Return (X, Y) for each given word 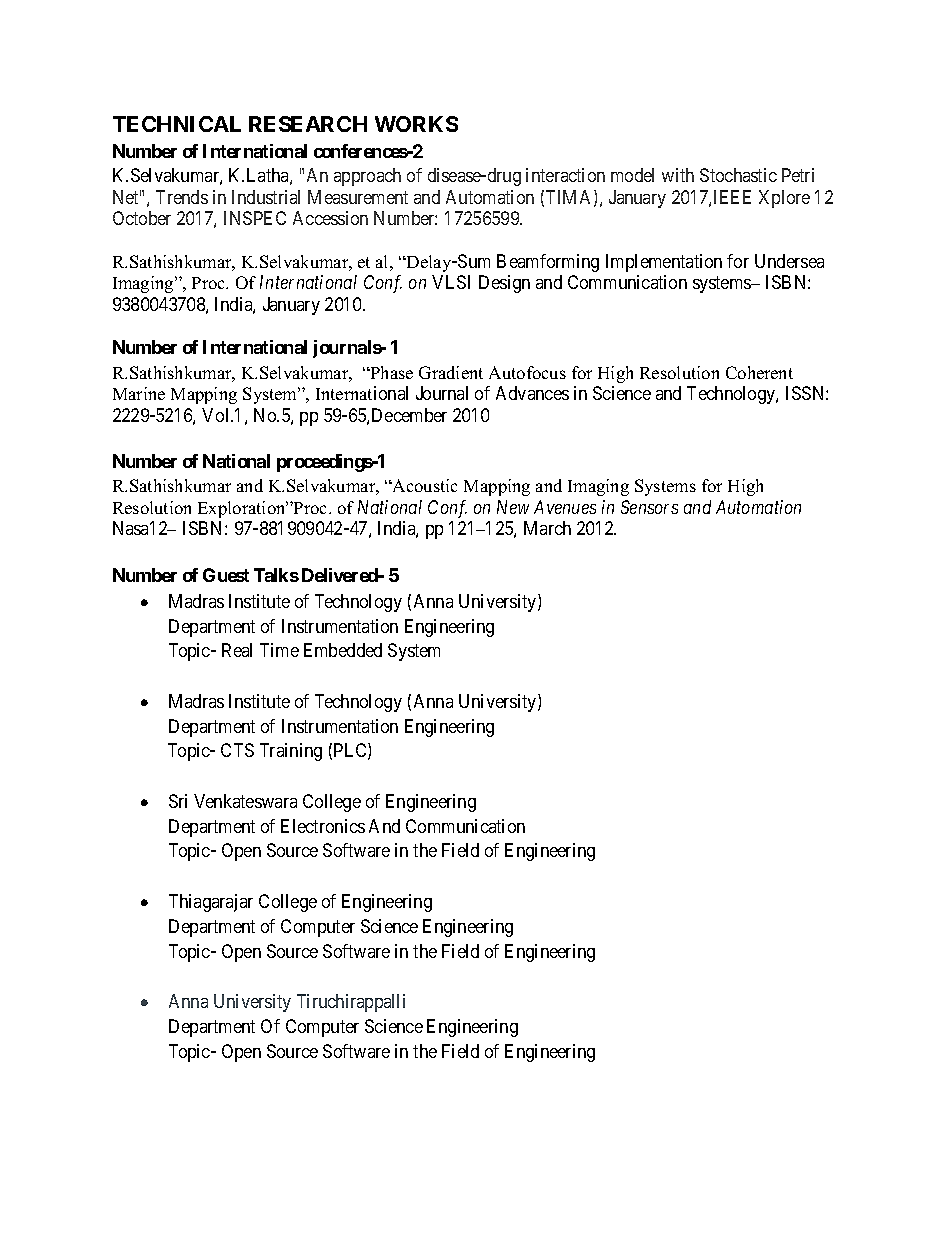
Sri (178, 801)
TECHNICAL (177, 124)
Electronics (323, 826)
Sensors (649, 507)
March (547, 528)
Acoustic (424, 485)
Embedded (343, 650)
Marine (139, 393)
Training (291, 752)
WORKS (416, 124)
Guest (226, 575)
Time (279, 650)
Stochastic (738, 175)
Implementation (664, 263)
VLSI (451, 282)
